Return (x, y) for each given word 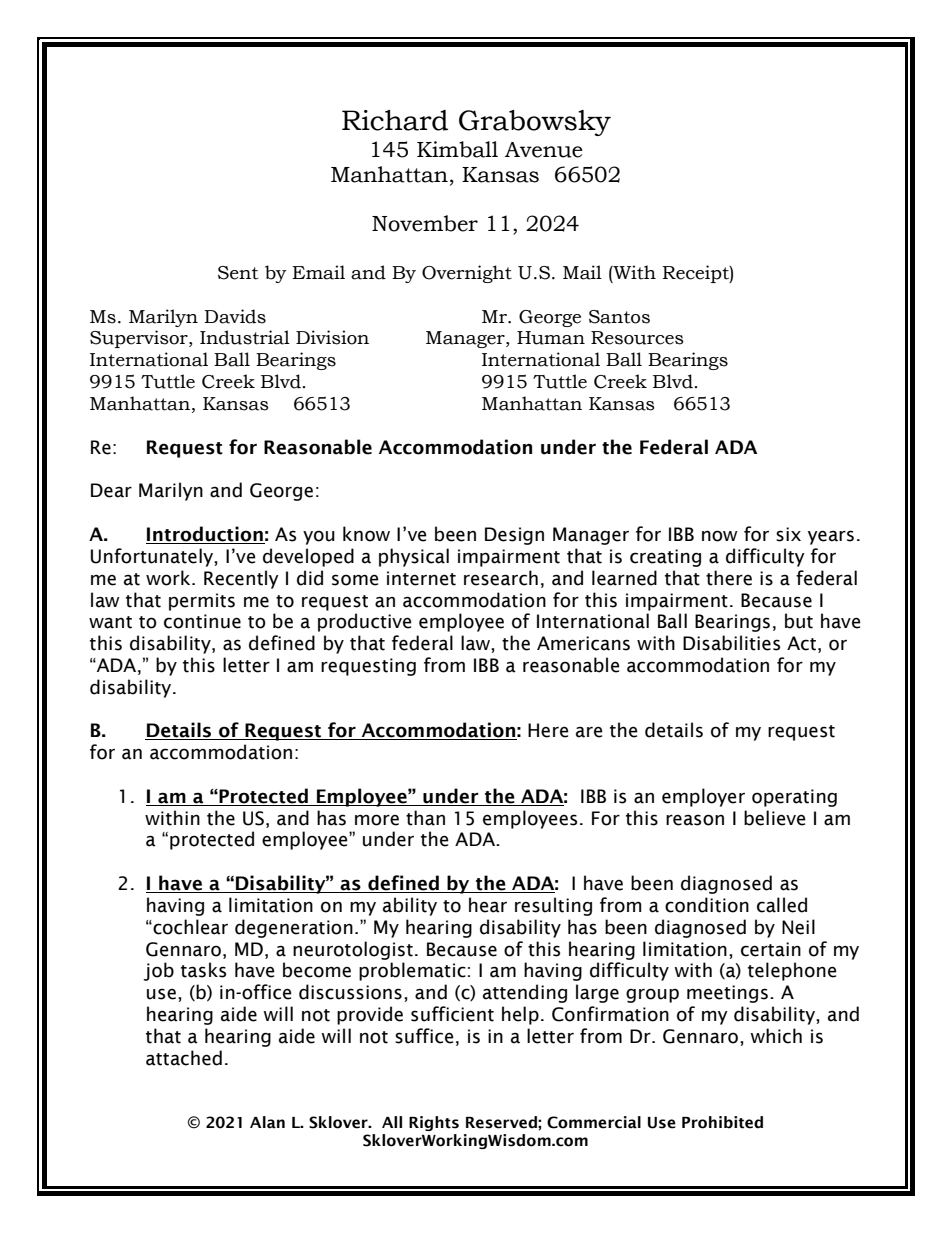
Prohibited (722, 1122)
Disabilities (731, 643)
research (501, 578)
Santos (619, 317)
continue (202, 621)
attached (184, 1058)
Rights (434, 1123)
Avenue (544, 150)
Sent (238, 273)
